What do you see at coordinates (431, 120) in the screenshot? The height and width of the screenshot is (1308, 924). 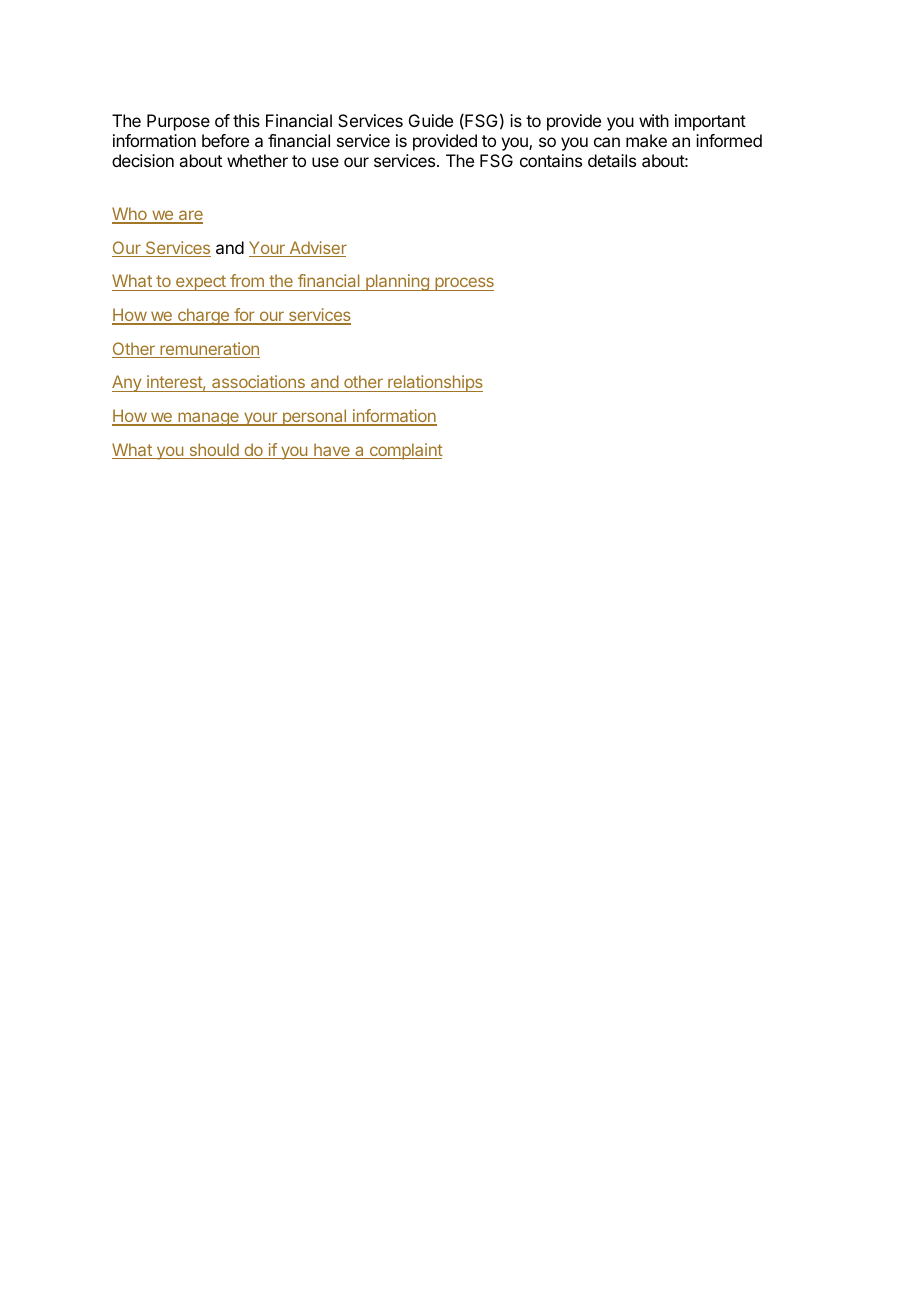 I see `Guide` at bounding box center [431, 120].
